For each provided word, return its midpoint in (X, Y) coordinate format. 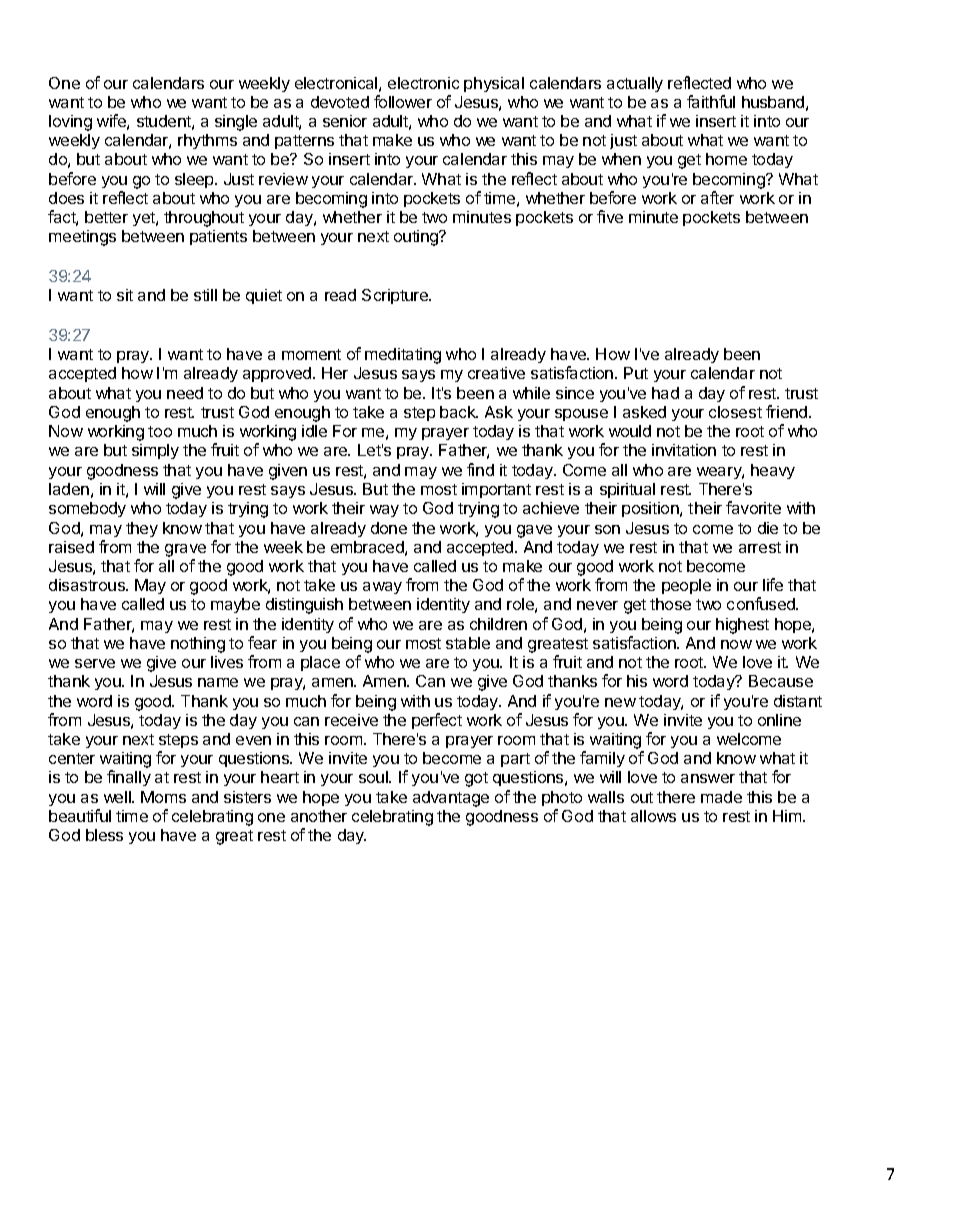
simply (155, 451)
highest (742, 626)
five (610, 216)
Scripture (396, 296)
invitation (684, 450)
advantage (451, 799)
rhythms (207, 141)
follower (403, 101)
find (480, 469)
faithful (711, 101)
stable (468, 643)
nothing (198, 645)
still (205, 295)
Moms (163, 797)
